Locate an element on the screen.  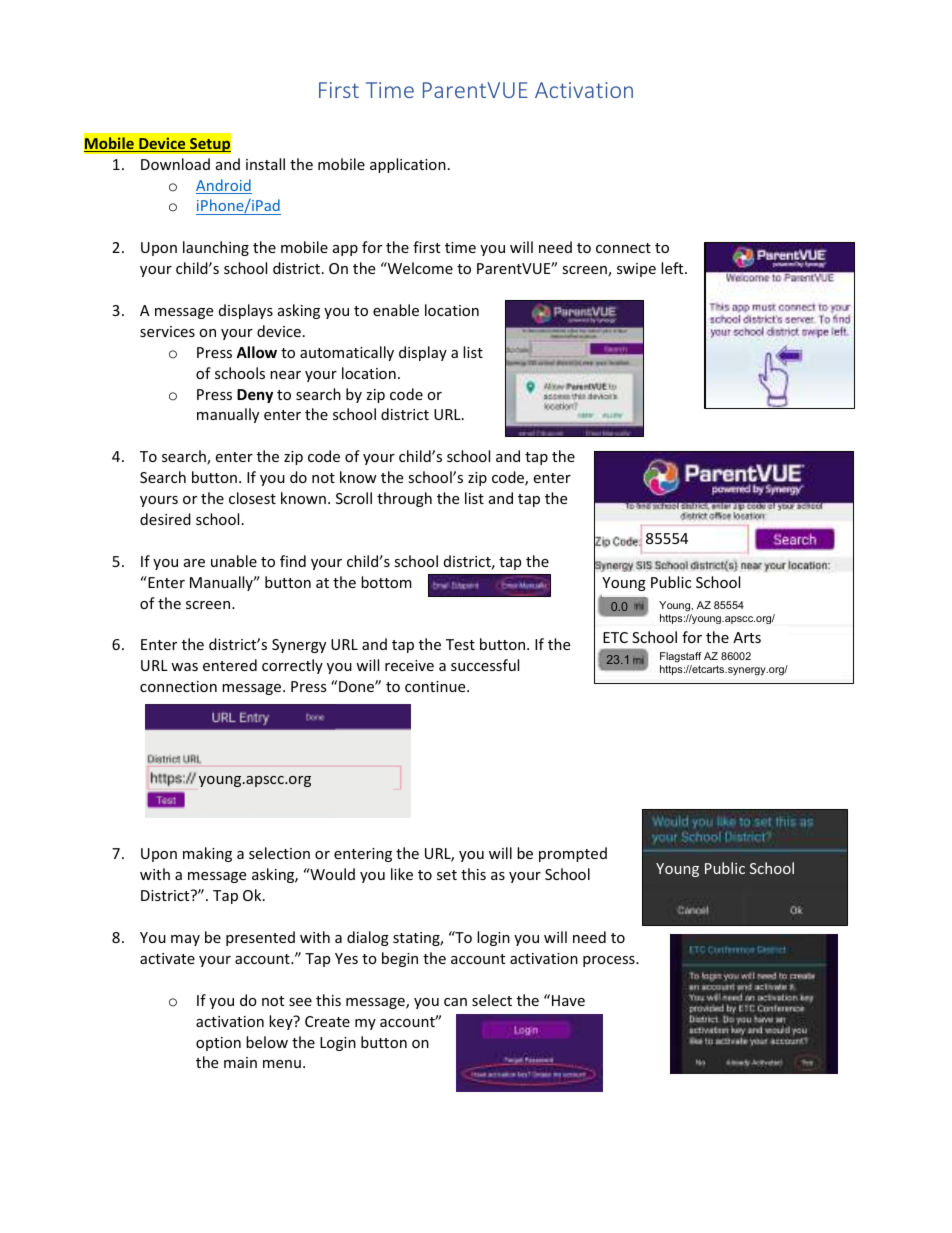
Android is located at coordinates (224, 186).
